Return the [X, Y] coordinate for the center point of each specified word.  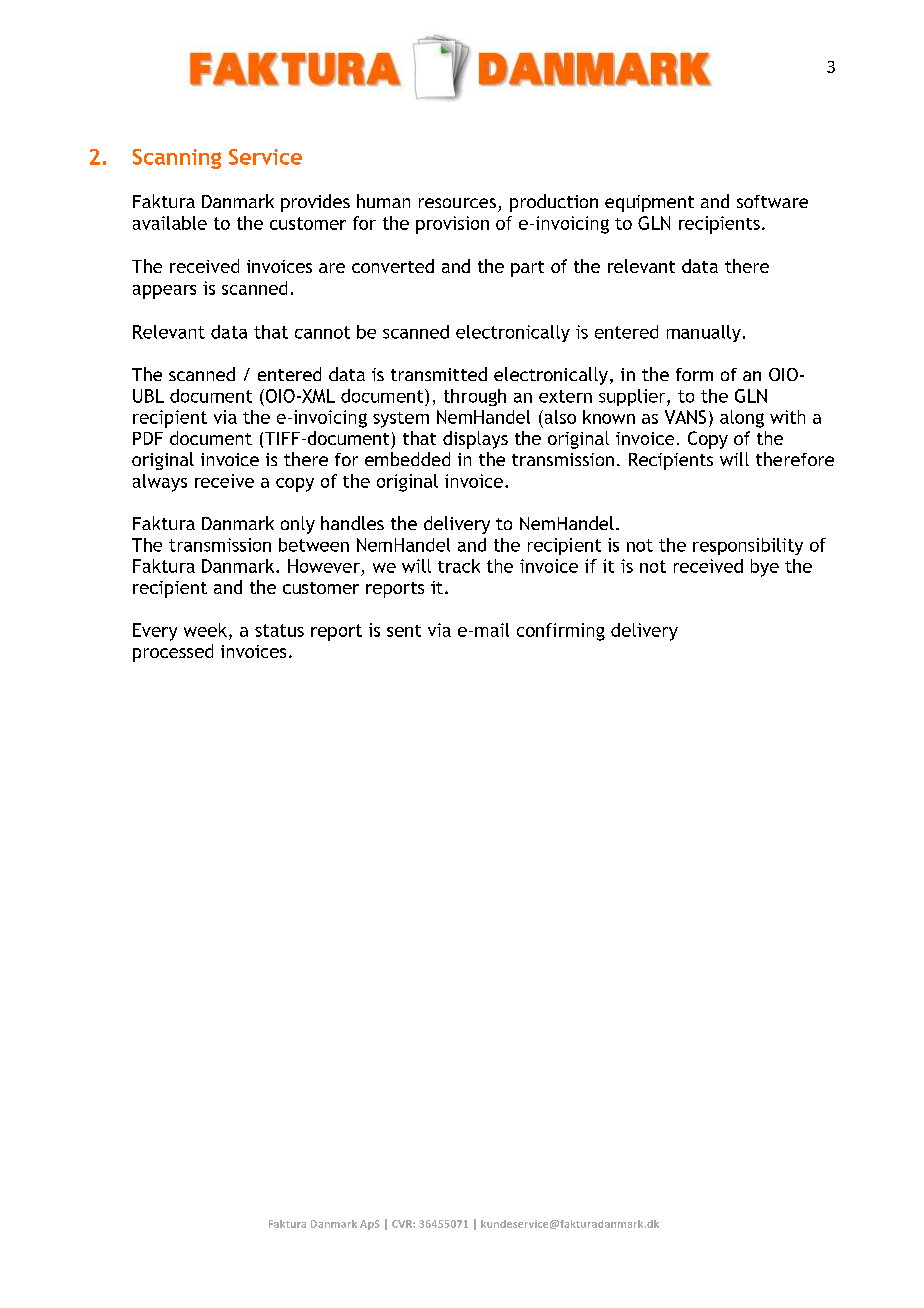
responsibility [748, 546]
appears [164, 292]
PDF [148, 438]
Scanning [177, 159]
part [527, 269]
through [475, 397]
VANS [685, 417]
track [459, 566]
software [772, 201]
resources [457, 203]
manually [704, 333]
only [298, 525]
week [205, 630]
